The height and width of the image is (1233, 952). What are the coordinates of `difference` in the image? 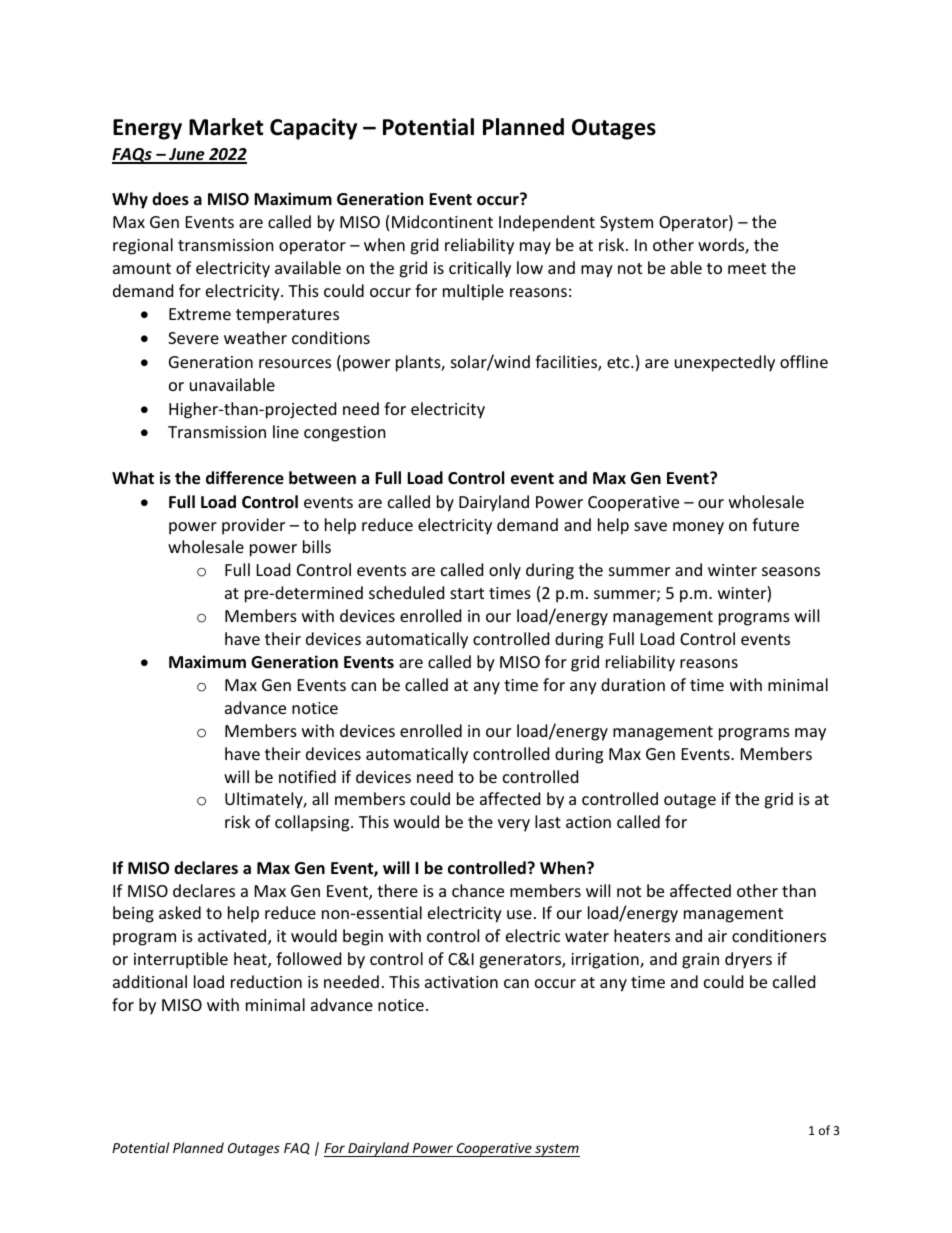 It's located at (245, 478).
